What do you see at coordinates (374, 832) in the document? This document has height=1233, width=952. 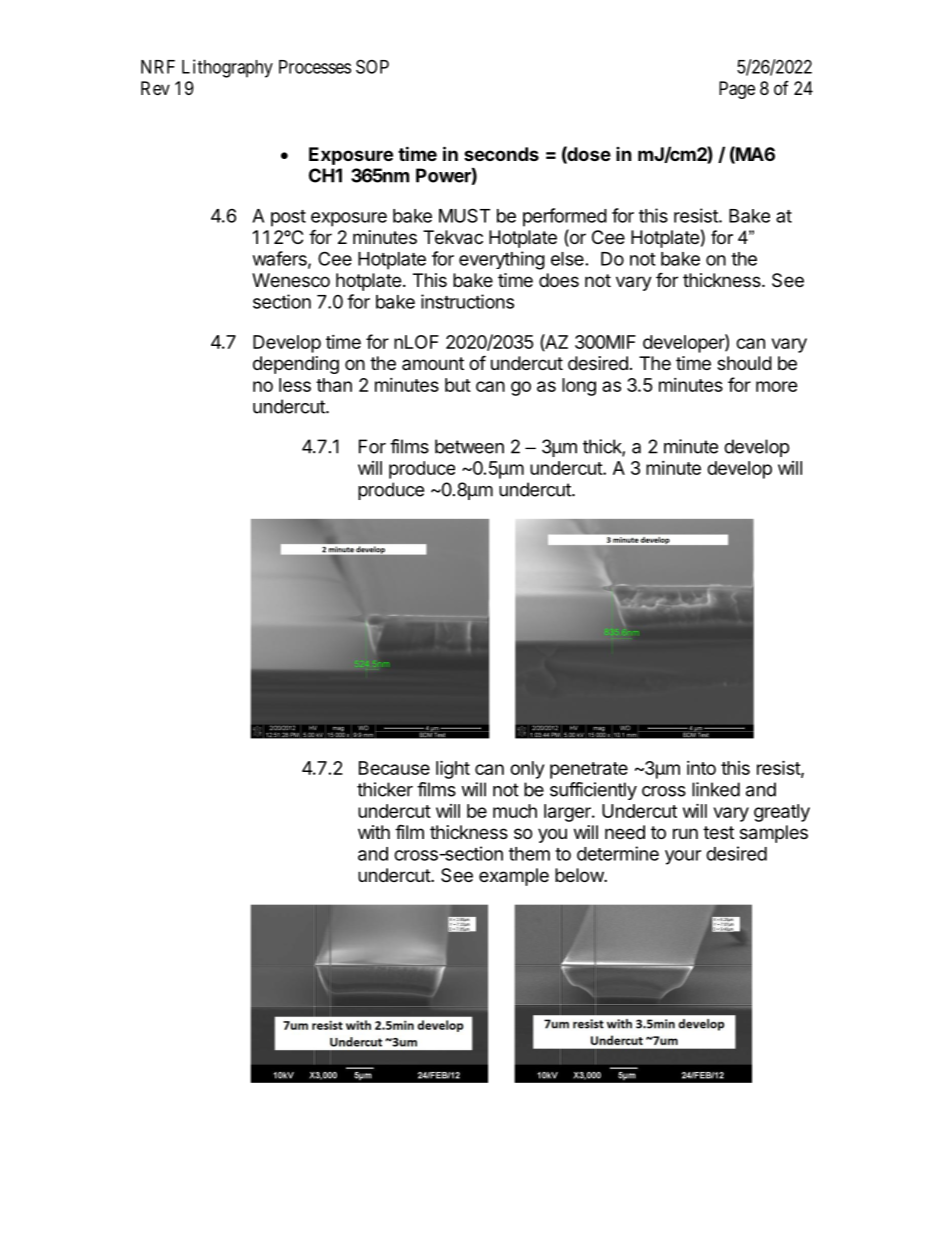 I see `with` at bounding box center [374, 832].
